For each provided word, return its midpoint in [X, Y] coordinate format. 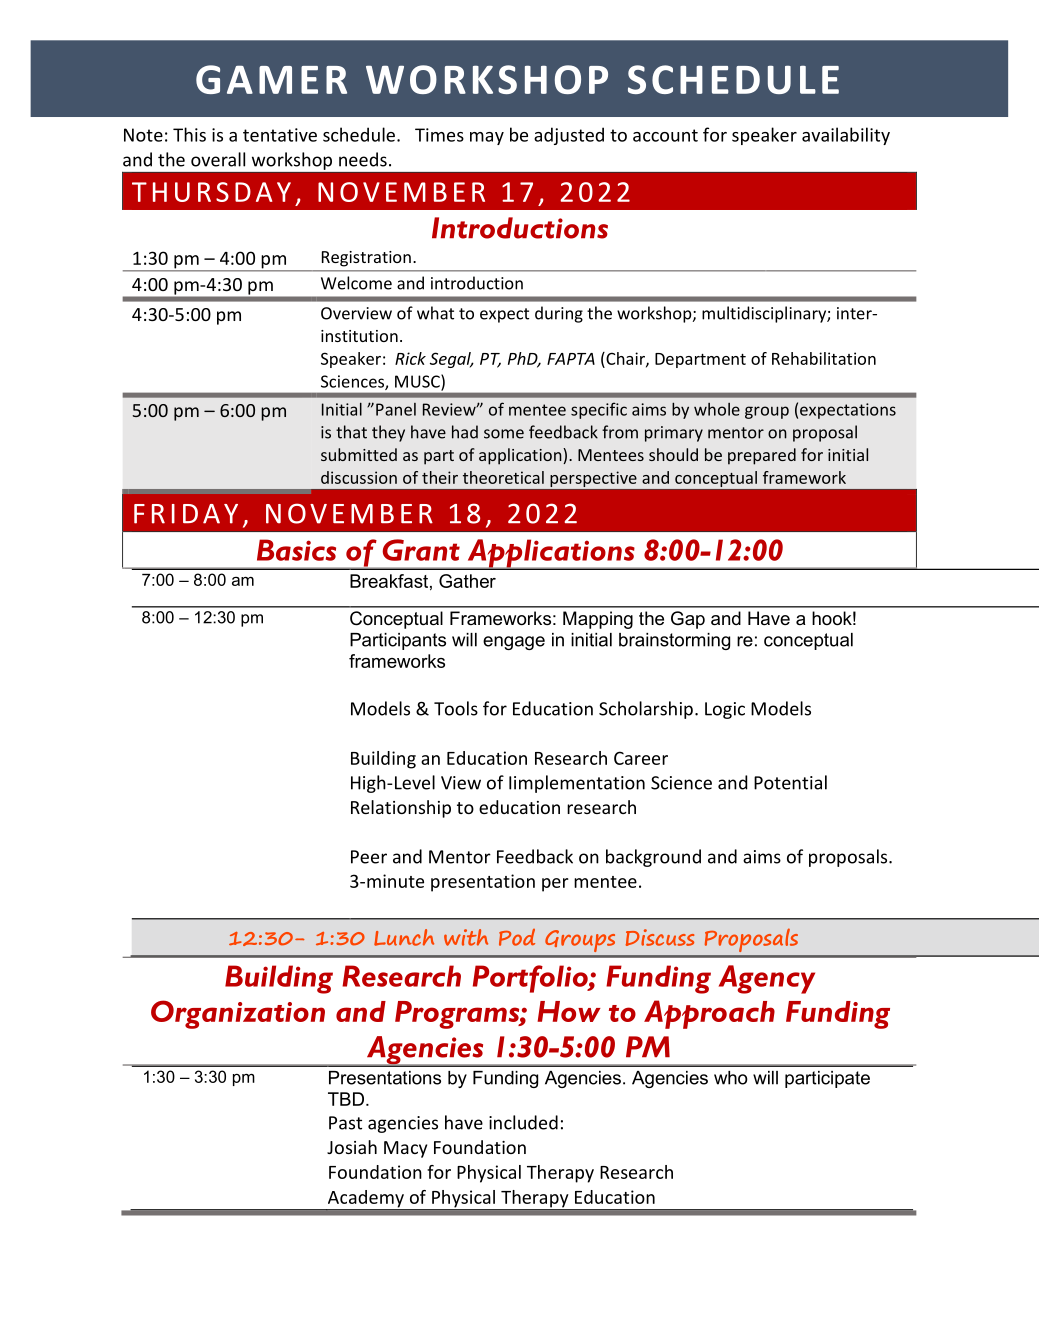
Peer [369, 857]
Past [345, 1123]
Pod [517, 937]
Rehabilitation [824, 358]
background [653, 858]
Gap [688, 620]
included [523, 1122]
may [487, 138]
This [189, 134]
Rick [410, 358]
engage [514, 643]
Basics [296, 550]
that [351, 432]
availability [846, 136]
